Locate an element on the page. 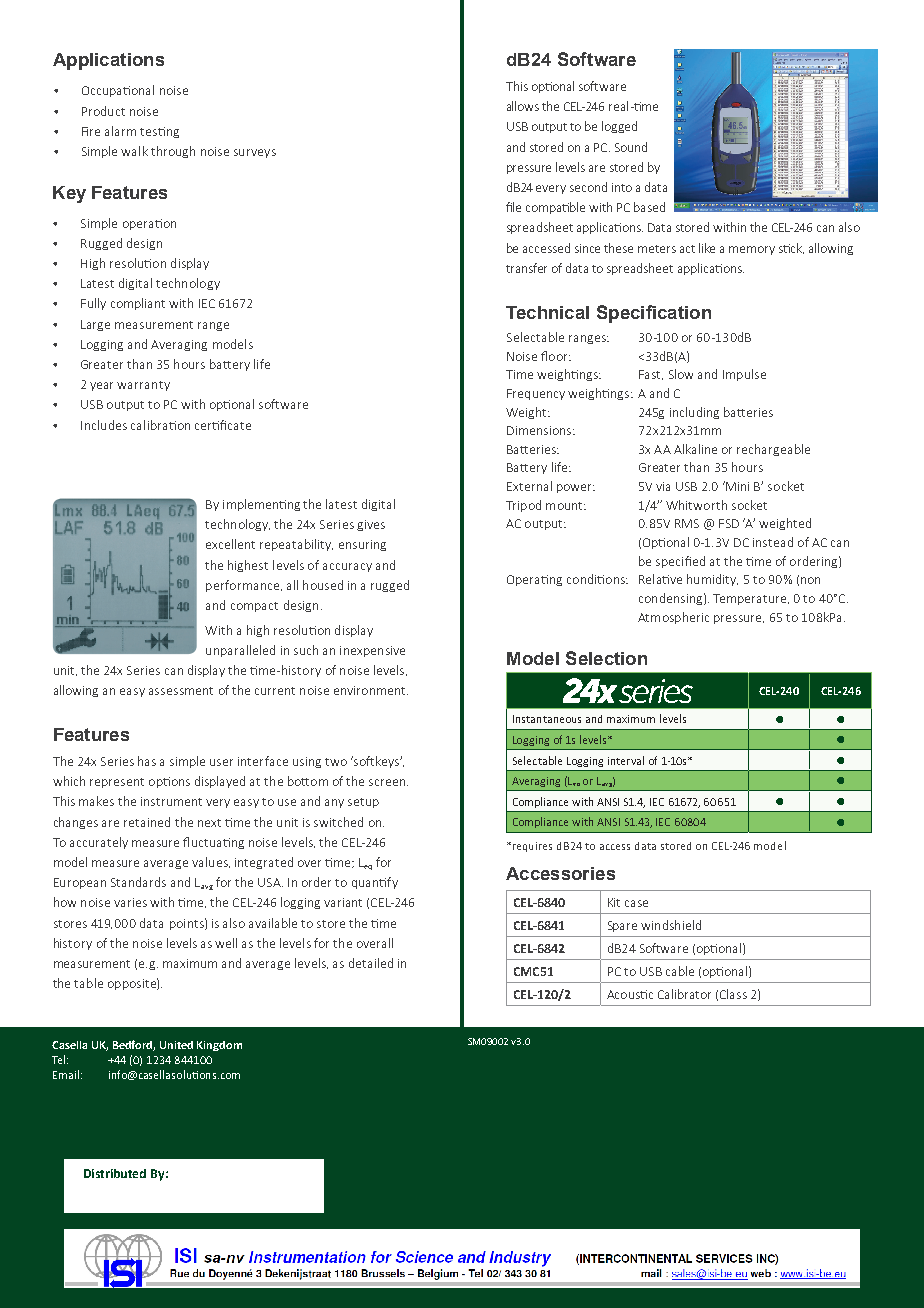  Distributed is located at coordinates (115, 1173).
